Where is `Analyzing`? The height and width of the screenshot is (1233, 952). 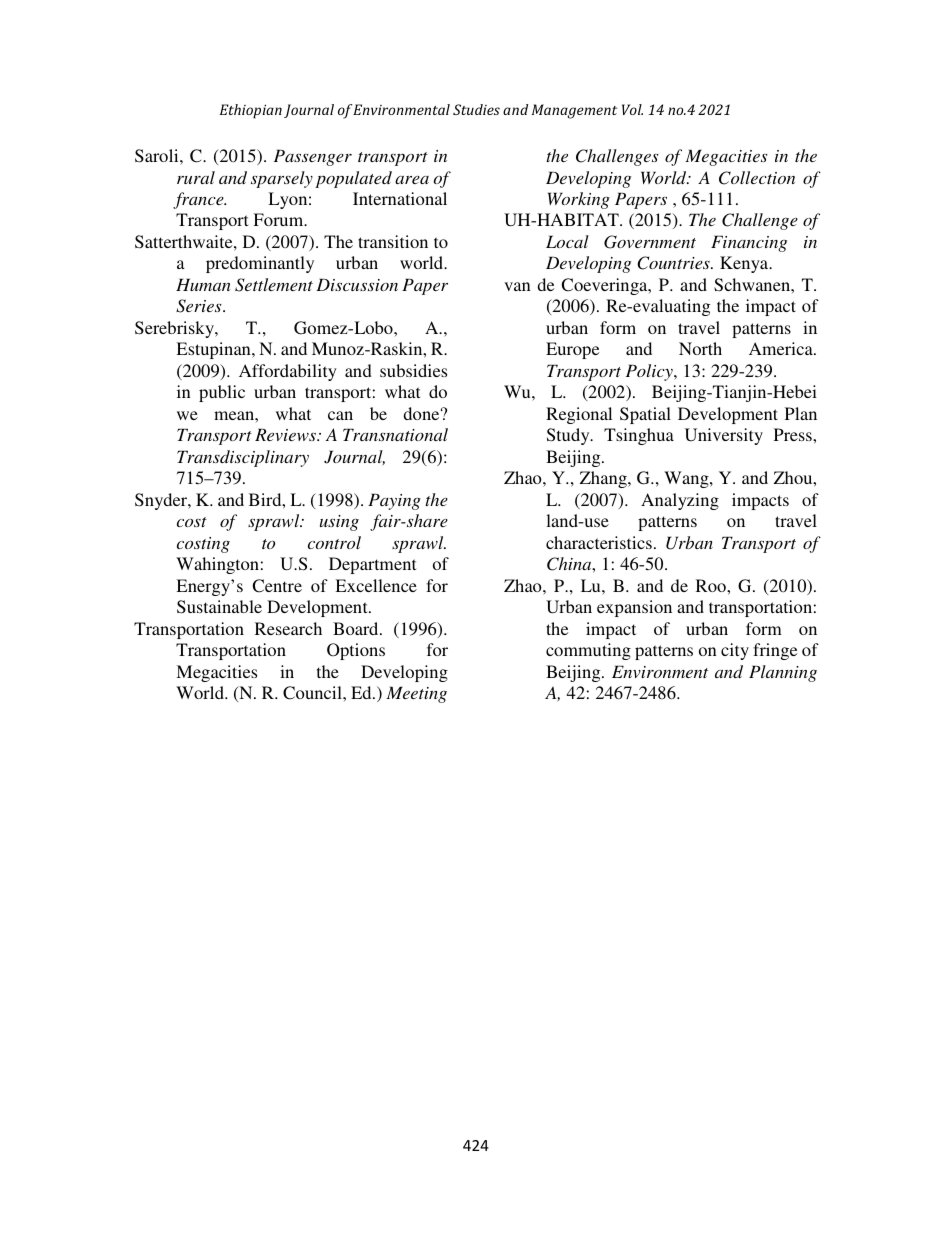
Analyzing is located at coordinates (680, 501).
